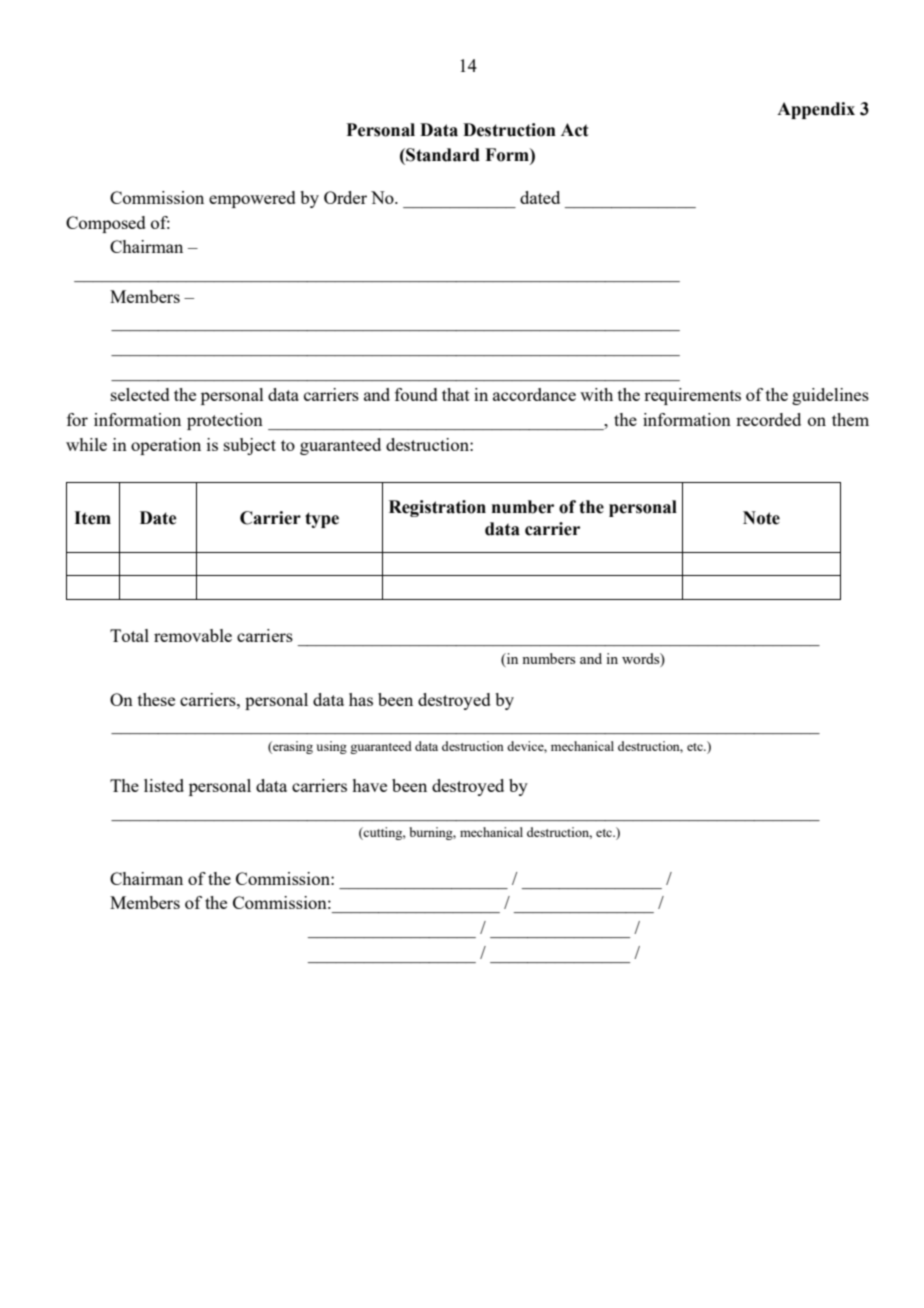 This image has width=924, height=1308. What do you see at coordinates (252, 199) in the image?
I see `empowered` at bounding box center [252, 199].
